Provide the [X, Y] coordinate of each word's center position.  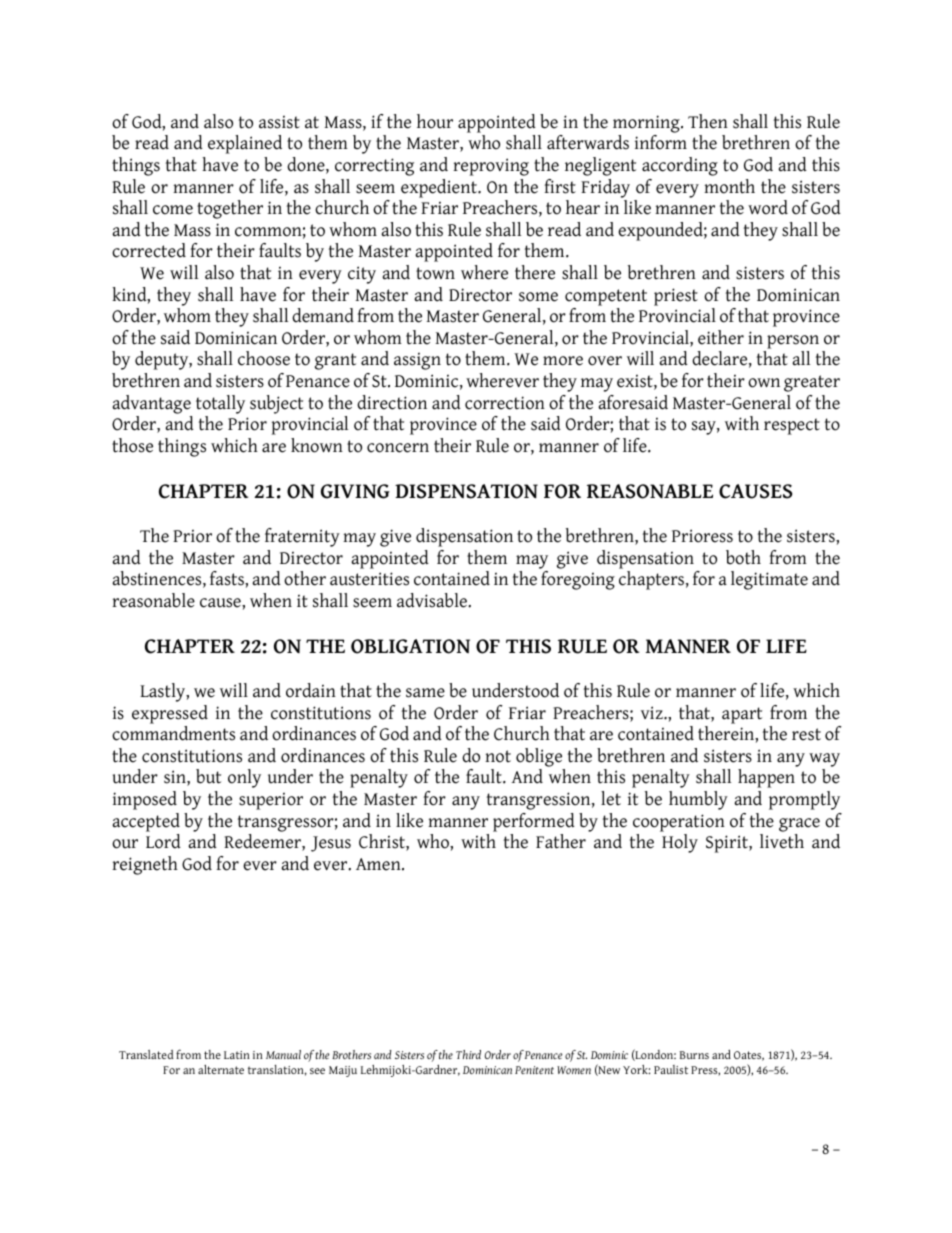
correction [505, 403]
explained [245, 144]
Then [708, 121]
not [498, 756]
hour [435, 121]
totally [220, 404]
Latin [237, 1055]
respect [792, 426]
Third [468, 1054]
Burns [694, 1055]
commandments [173, 733]
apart [742, 715]
